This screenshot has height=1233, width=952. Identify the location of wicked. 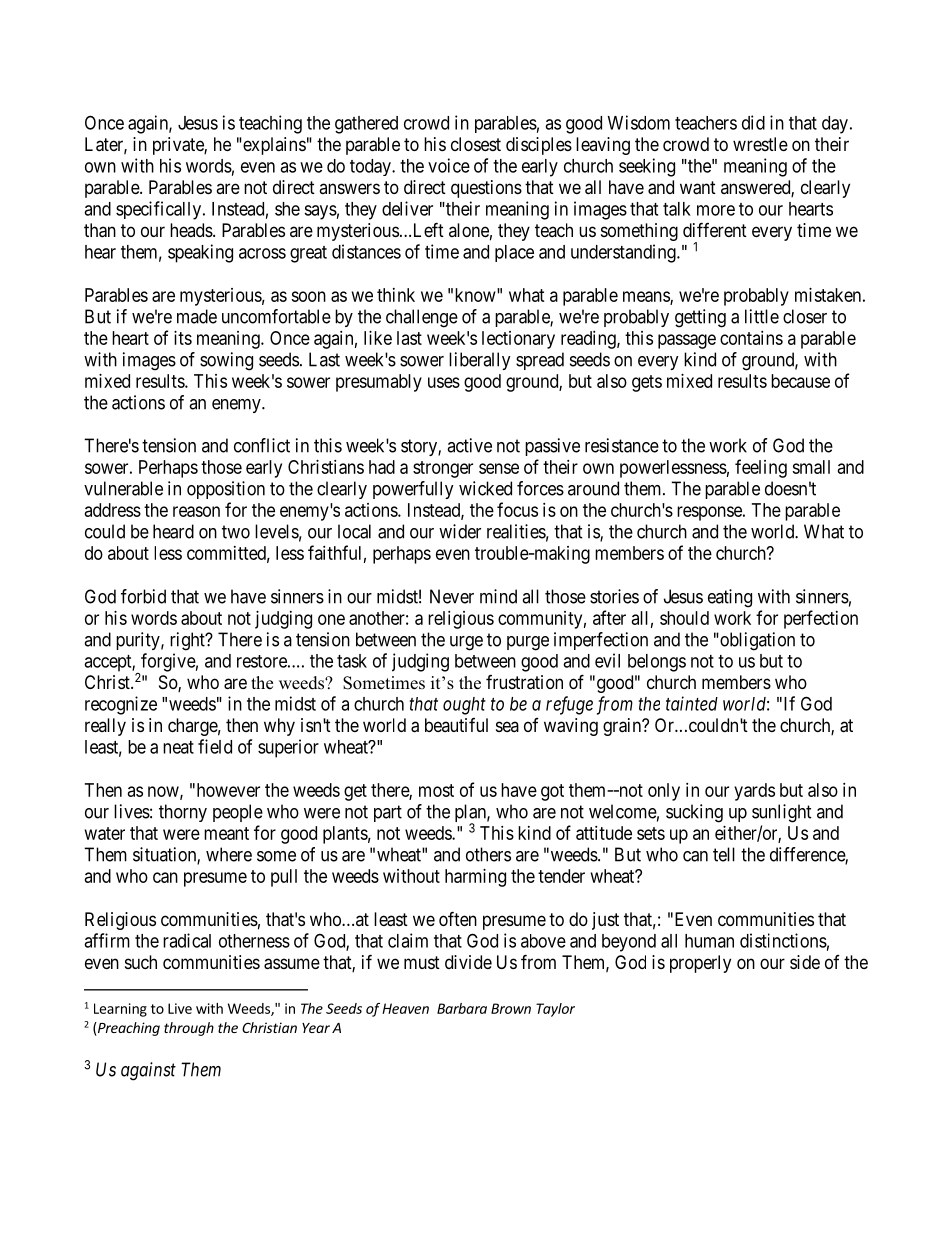
(485, 488).
